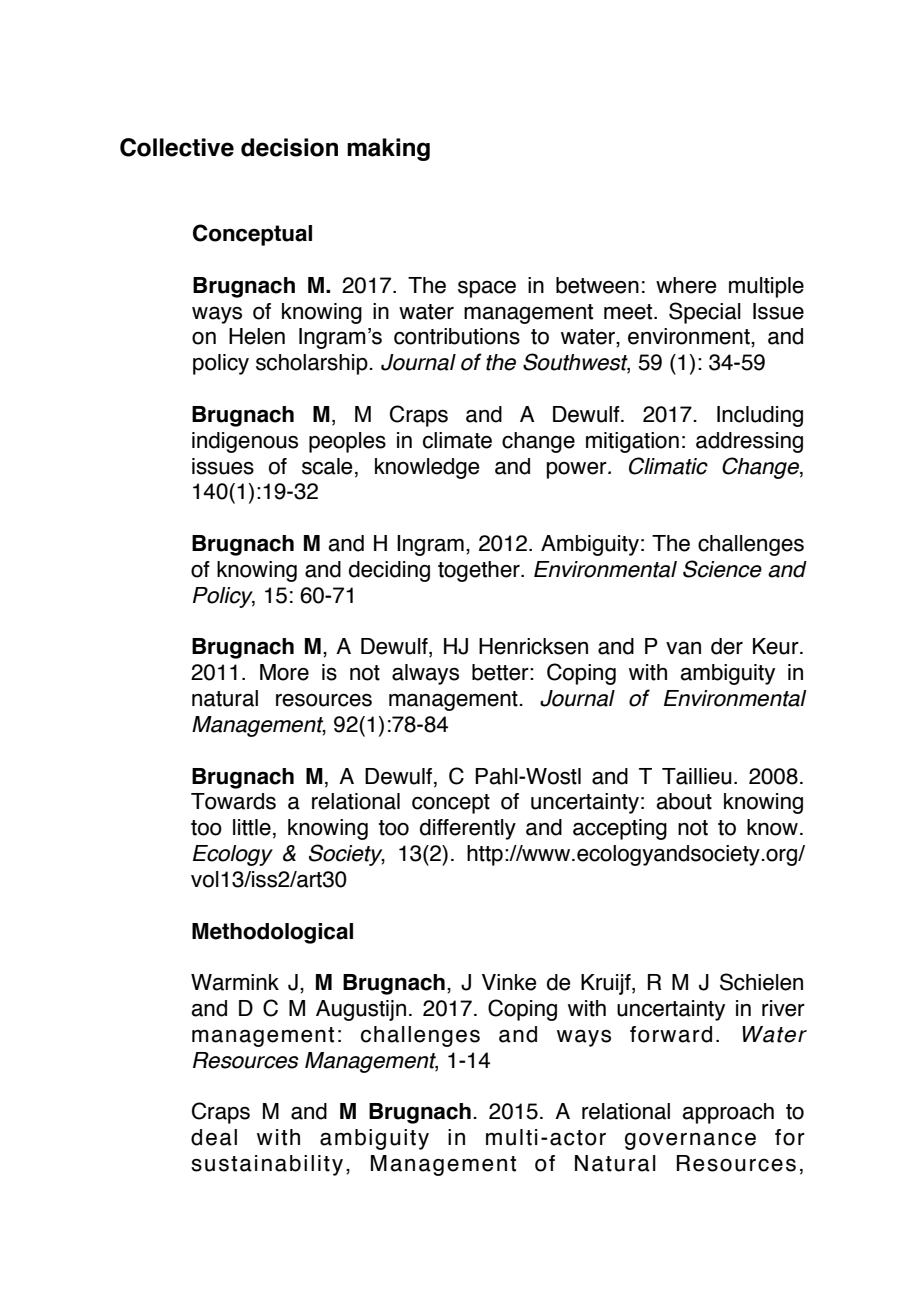 Image resolution: width=924 pixels, height=1308 pixels. What do you see at coordinates (727, 646) in the screenshot?
I see `der` at bounding box center [727, 646].
